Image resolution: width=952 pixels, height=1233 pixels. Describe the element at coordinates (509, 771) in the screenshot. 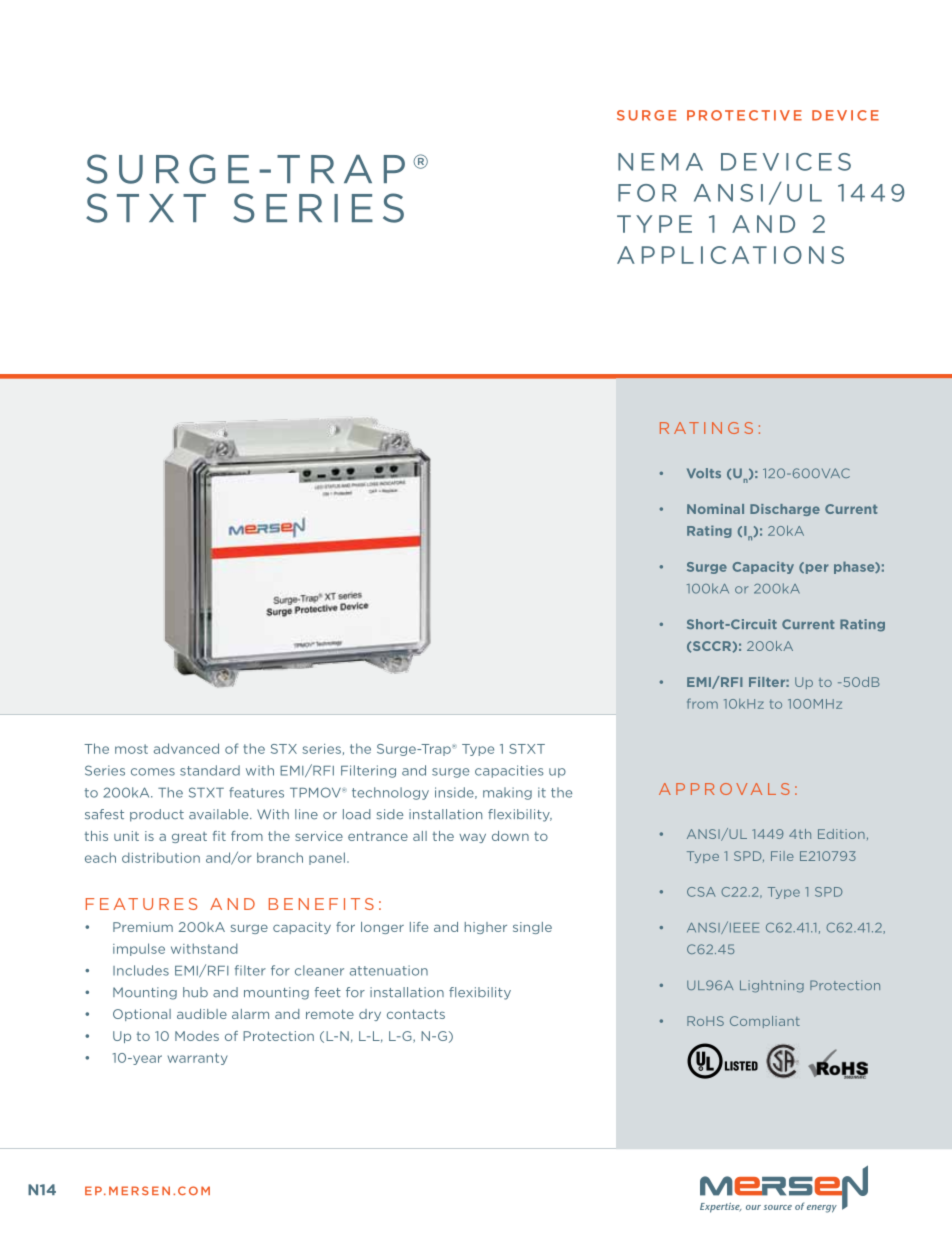

I see `capacities` at that location.
